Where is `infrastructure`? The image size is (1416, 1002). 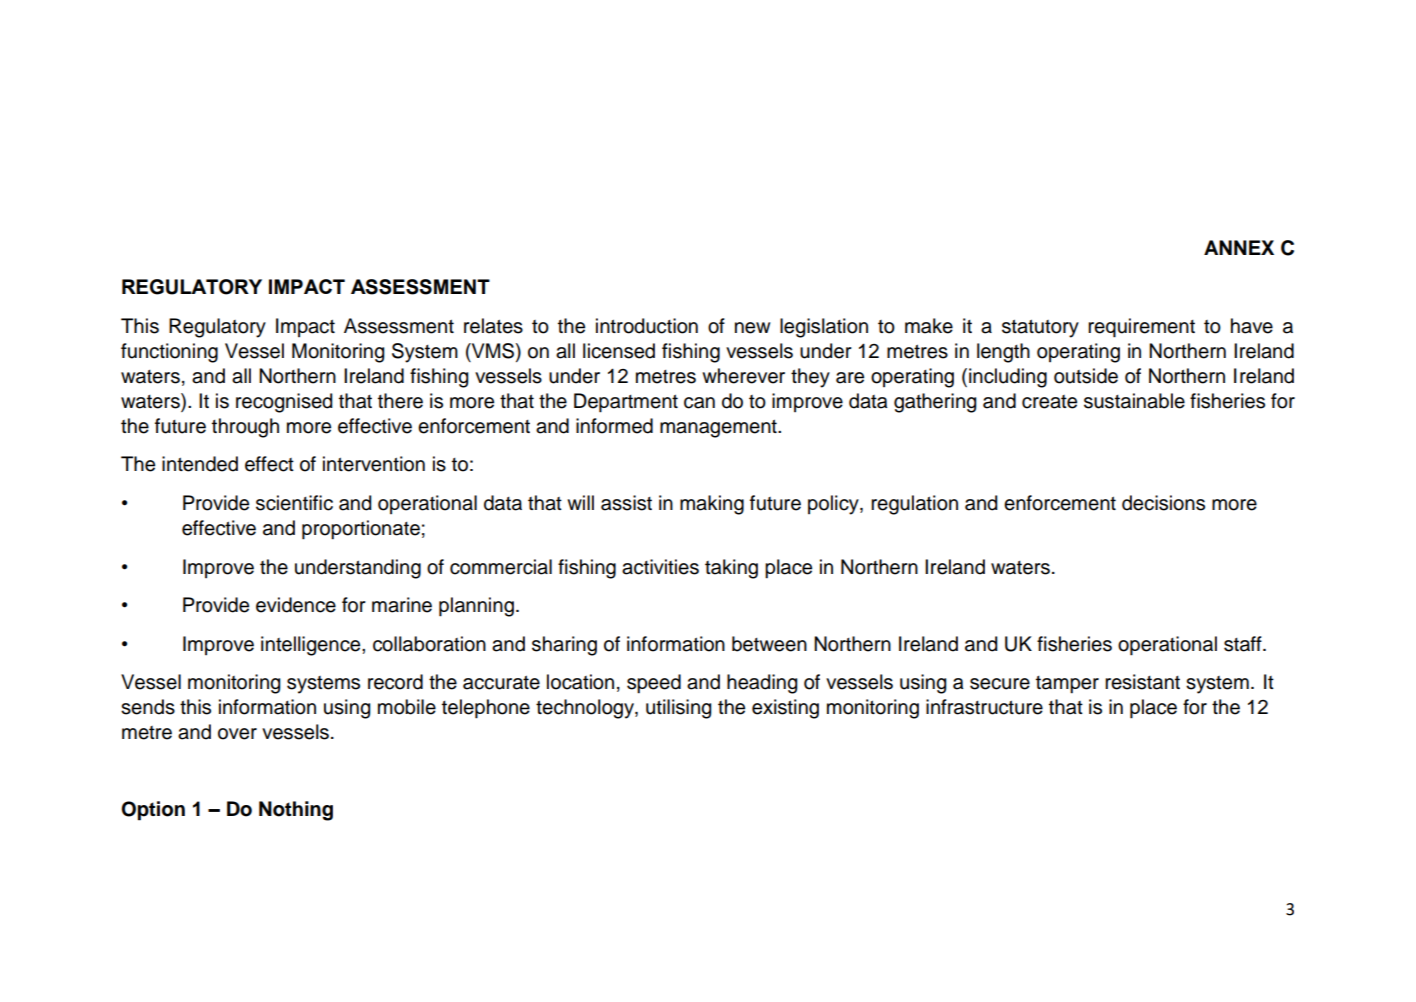 infrastructure is located at coordinates (984, 707).
